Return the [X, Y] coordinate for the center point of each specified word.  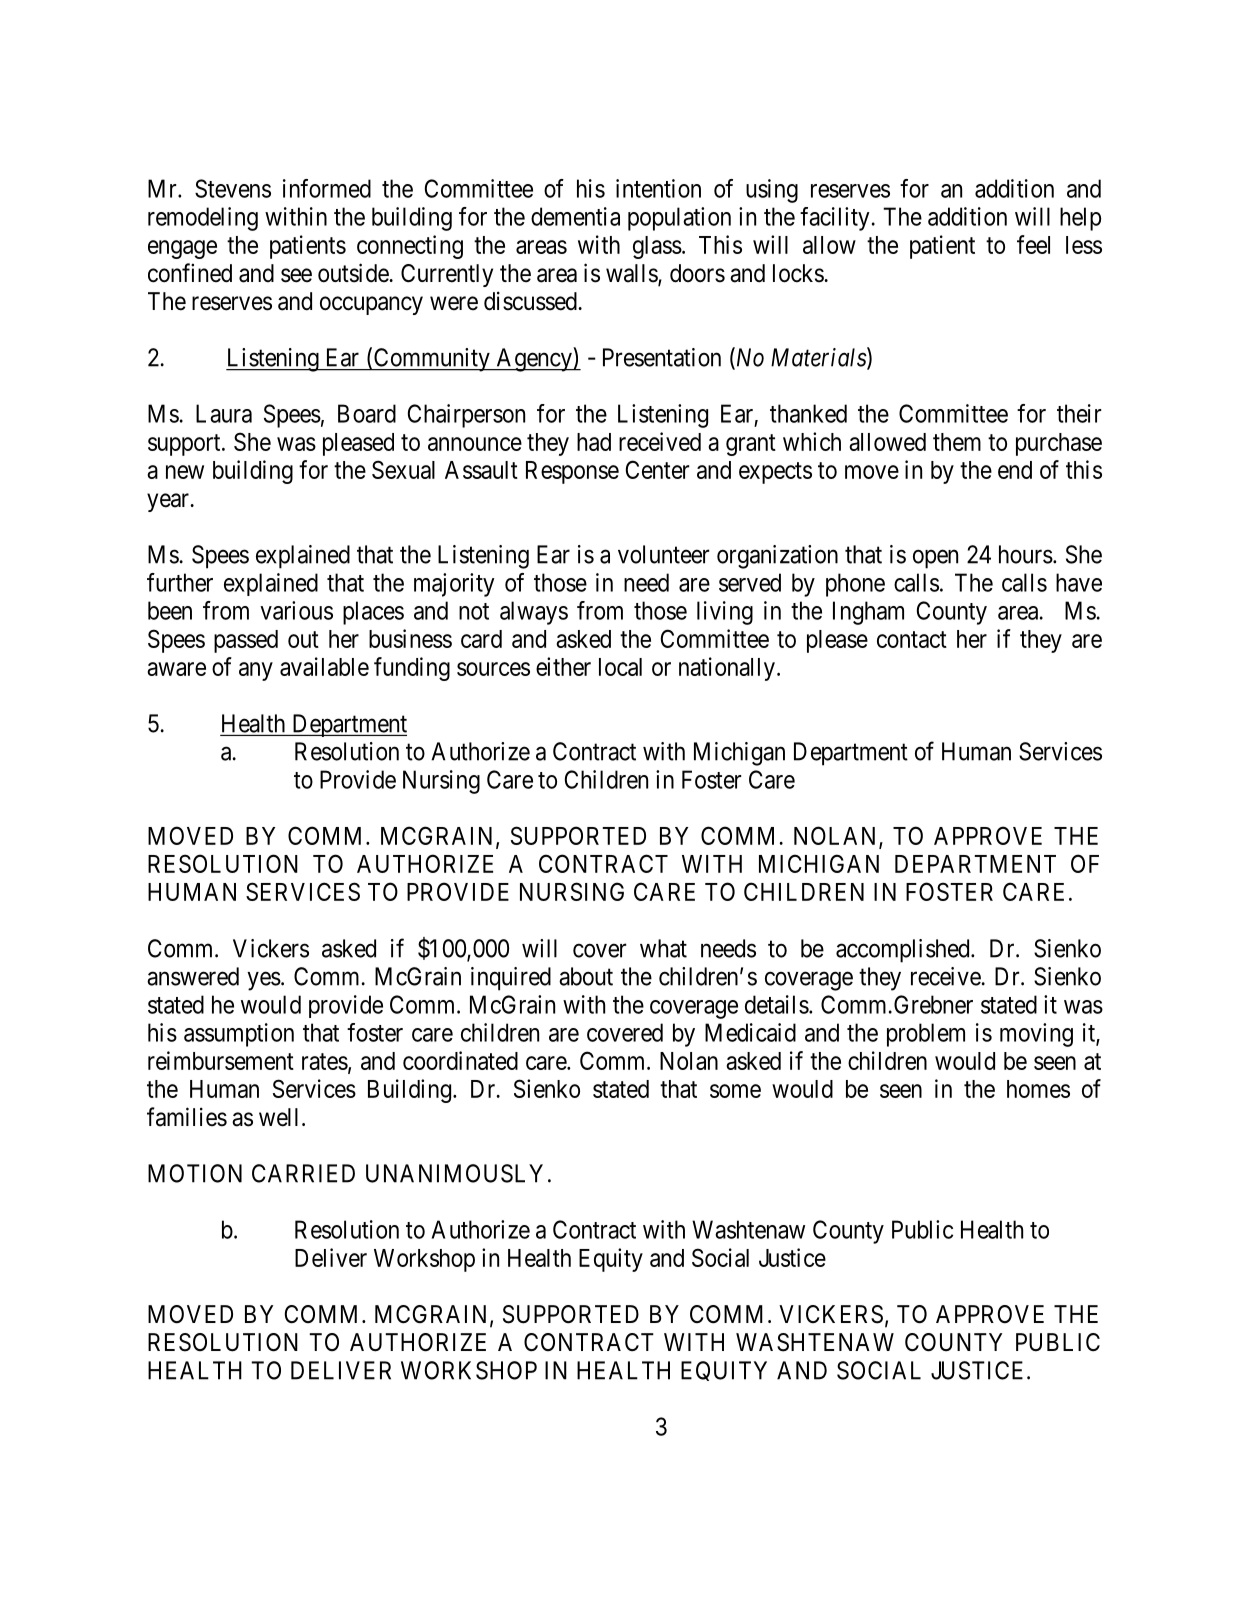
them [957, 442]
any [256, 671]
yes [264, 981]
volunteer [663, 554]
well [278, 1117]
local [620, 667]
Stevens [233, 188]
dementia [575, 216]
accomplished [904, 951]
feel [1033, 244]
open [935, 559]
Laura [224, 413]
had [594, 442]
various [296, 610]
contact [912, 639]
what [663, 948]
